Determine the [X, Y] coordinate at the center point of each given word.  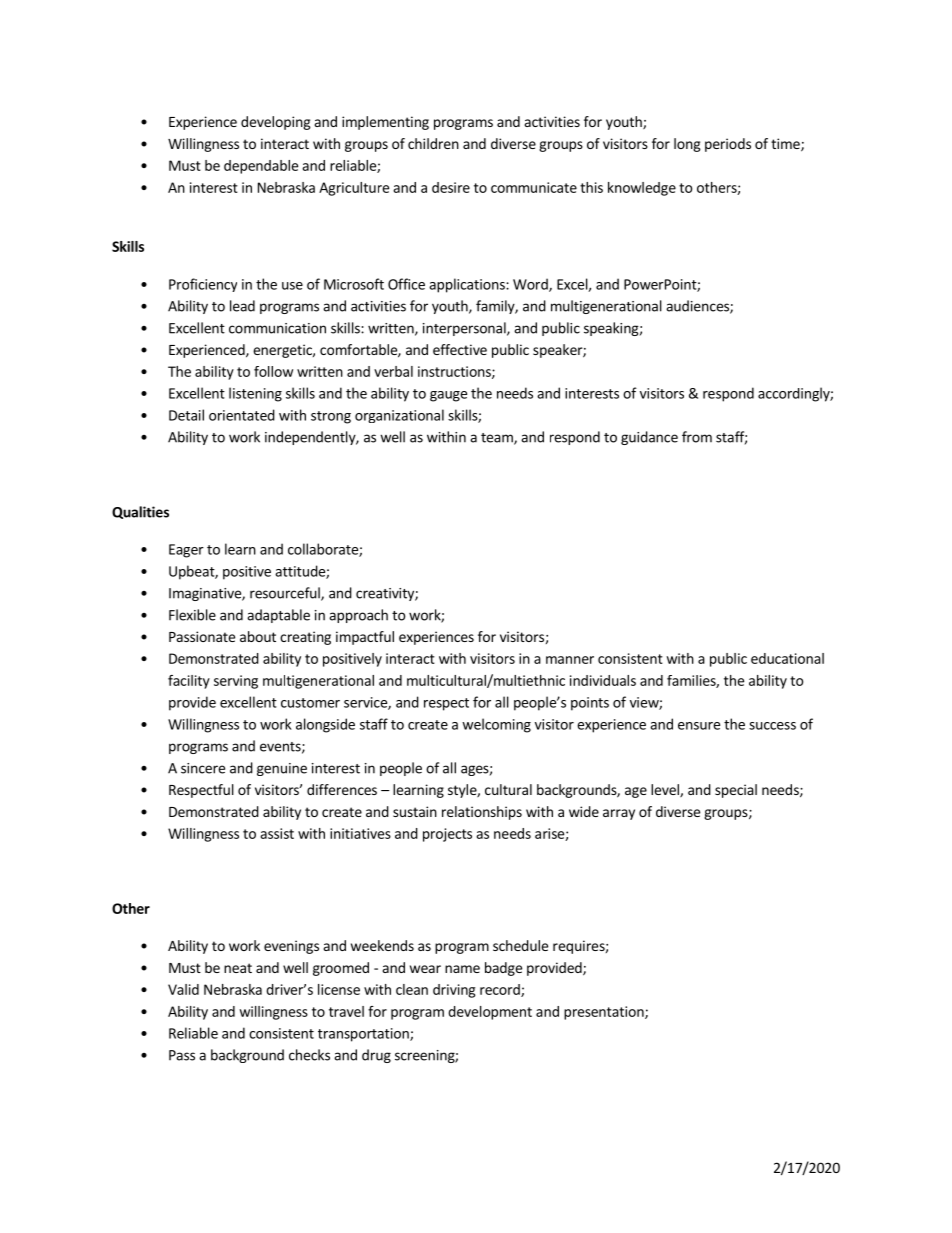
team [498, 439]
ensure [699, 726]
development [490, 1013]
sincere [203, 768]
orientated [242, 415]
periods [728, 145]
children [433, 143]
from [697, 437]
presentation [605, 1013]
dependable [261, 167]
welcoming [496, 725]
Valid [183, 989]
